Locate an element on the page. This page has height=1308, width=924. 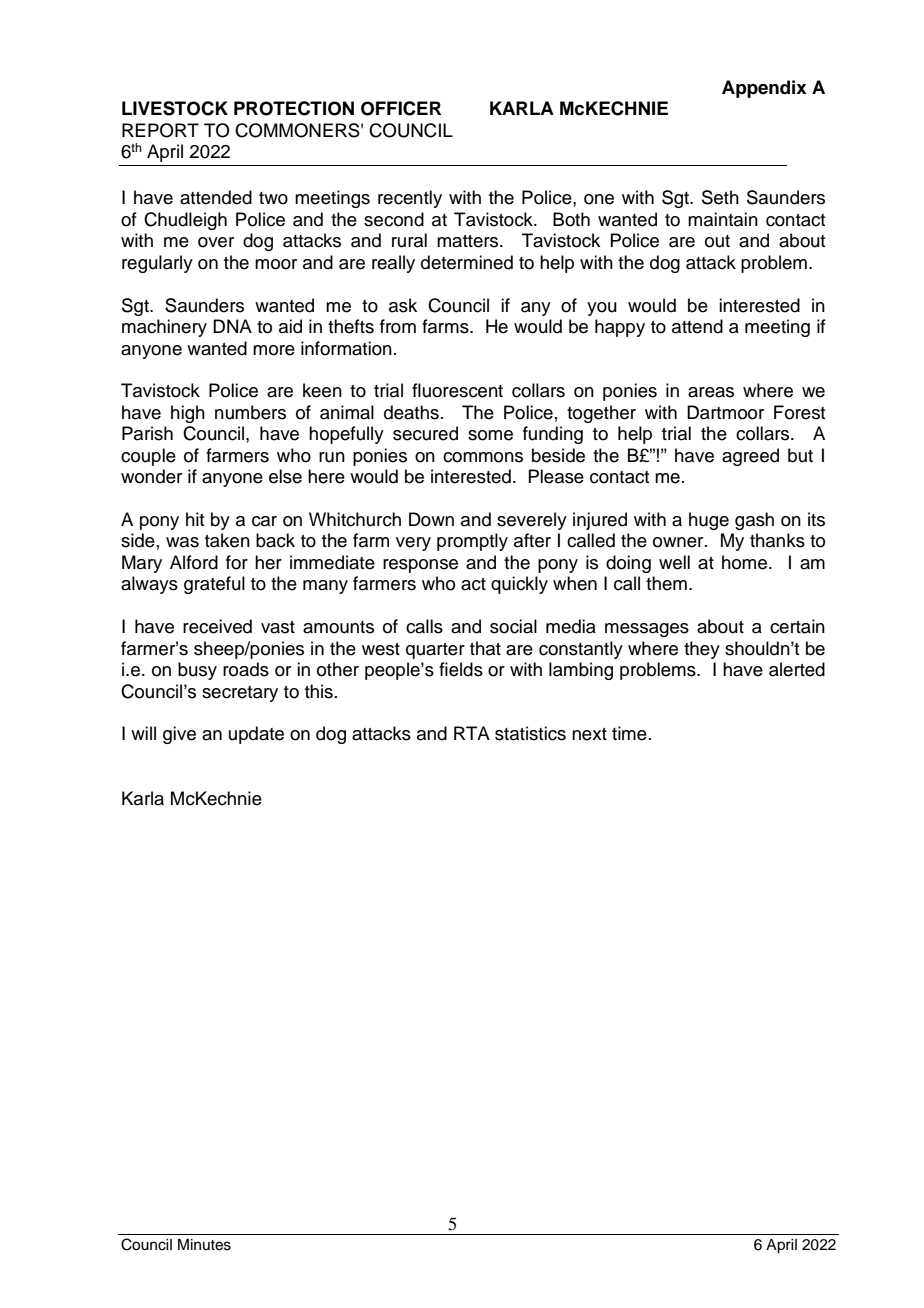
they is located at coordinates (702, 650).
